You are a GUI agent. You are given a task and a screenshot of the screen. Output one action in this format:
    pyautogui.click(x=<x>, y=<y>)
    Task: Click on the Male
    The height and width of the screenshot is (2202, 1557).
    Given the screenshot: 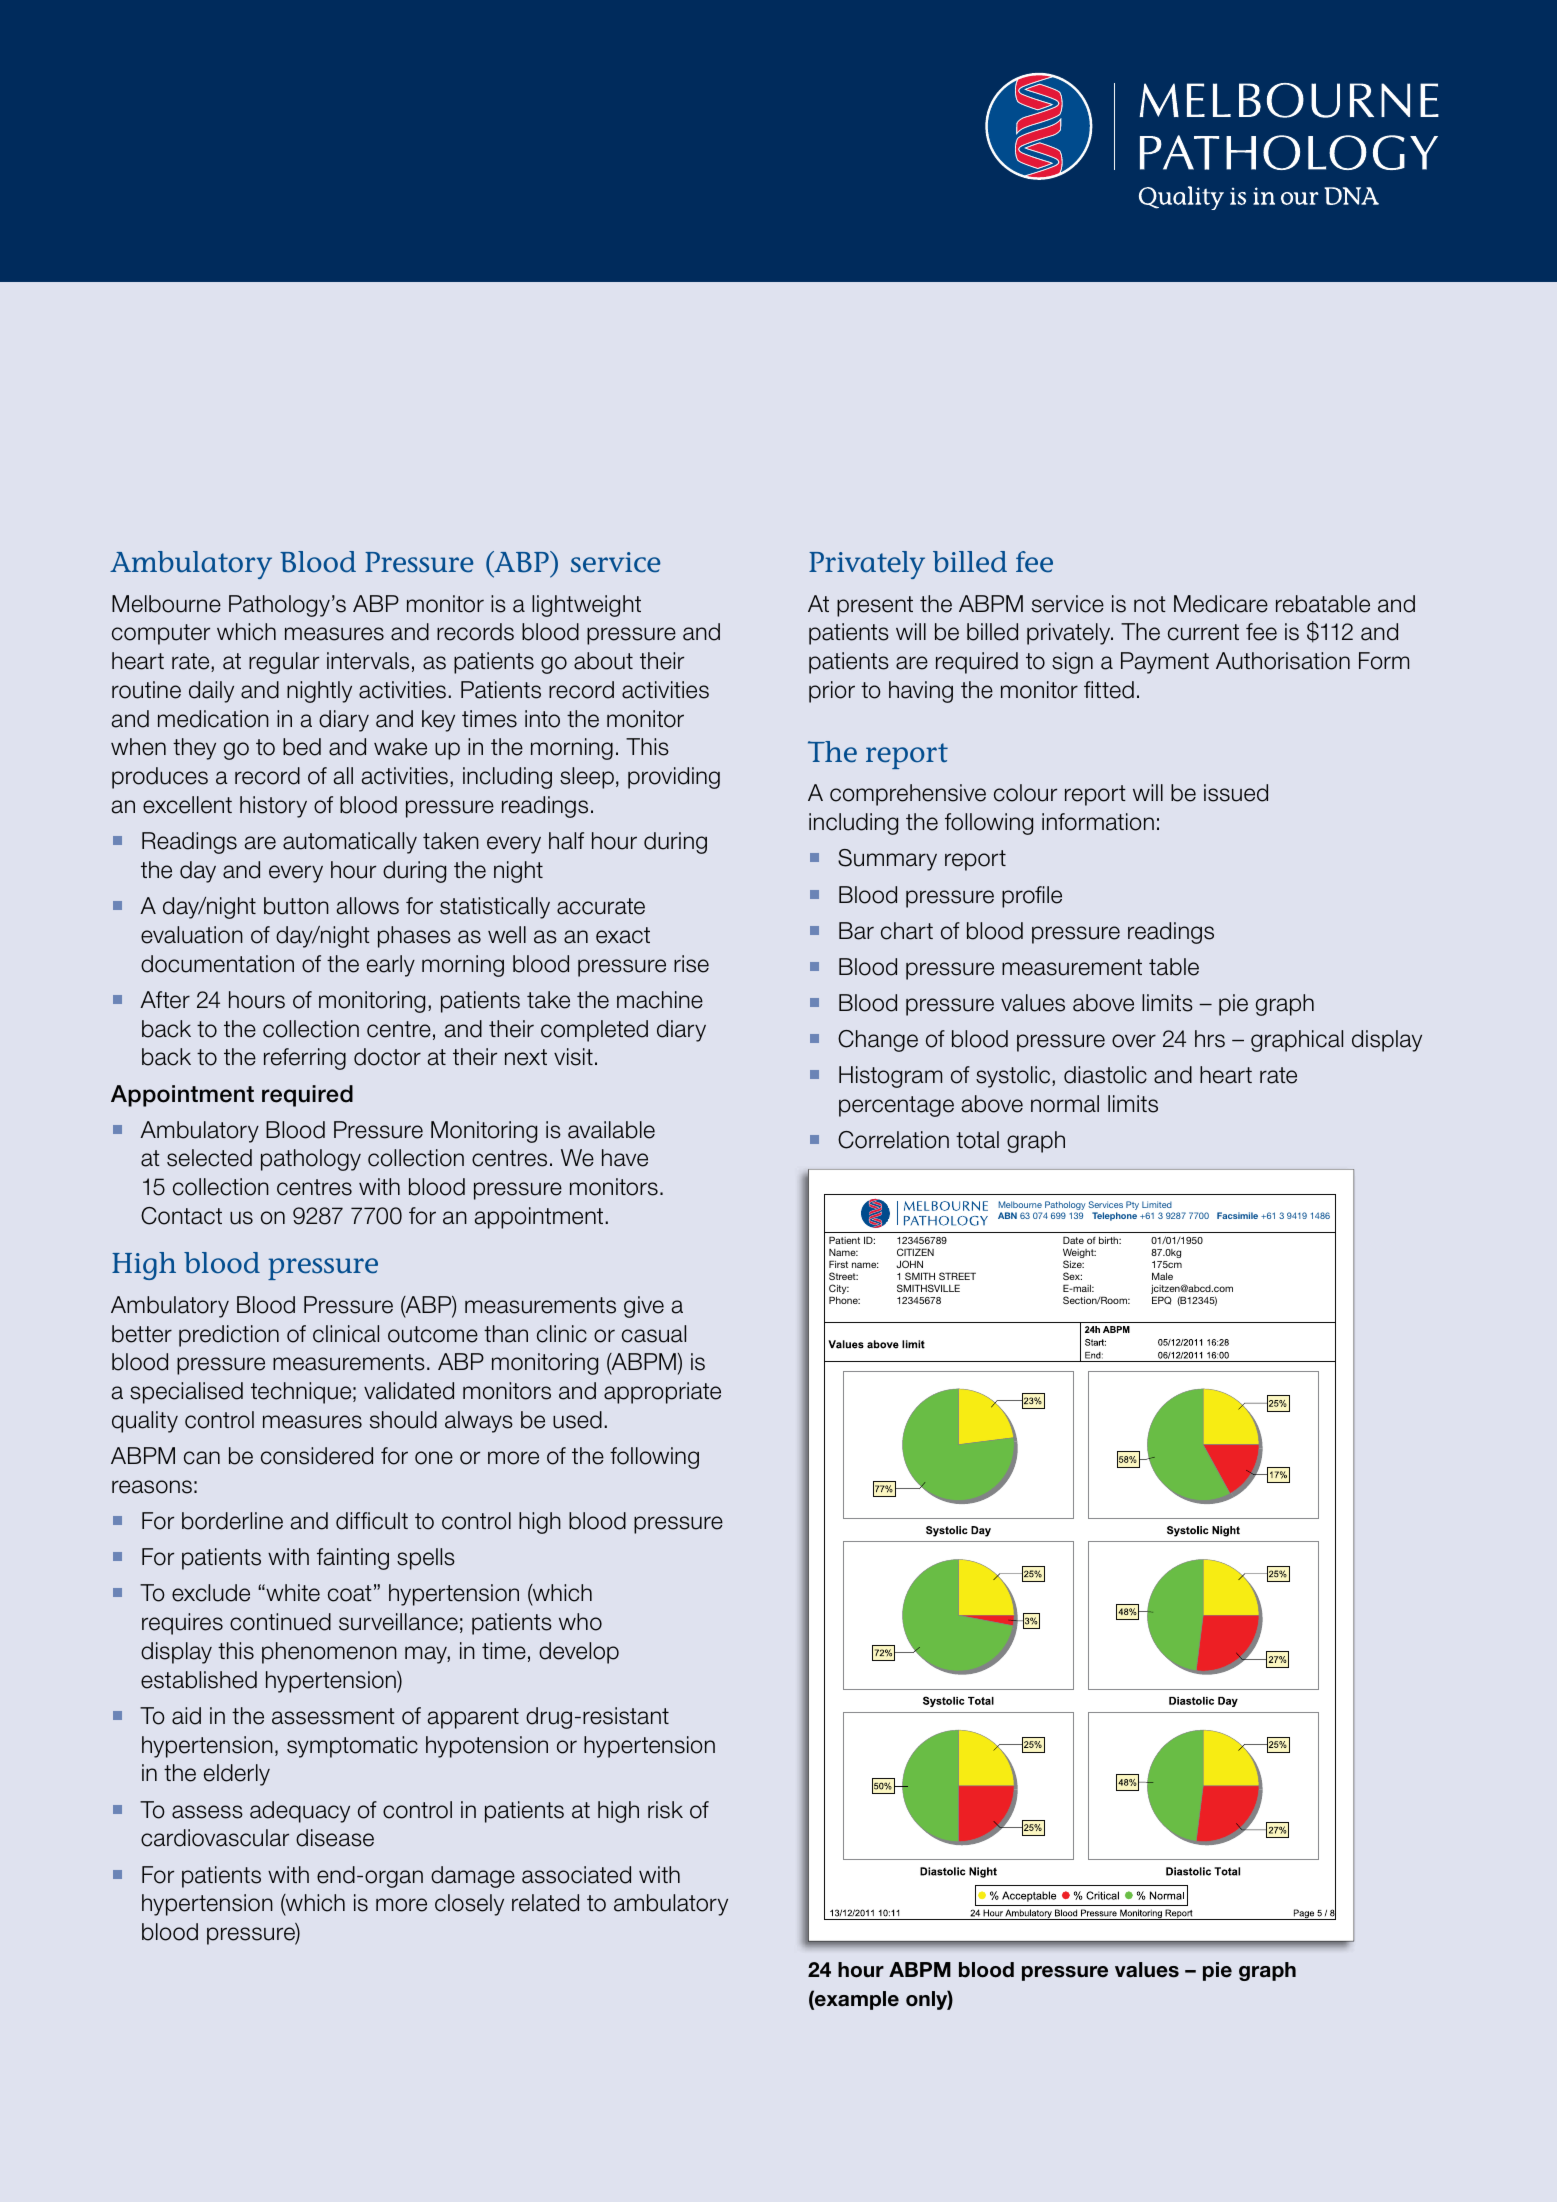 What is the action you would take?
    pyautogui.click(x=1162, y=1276)
